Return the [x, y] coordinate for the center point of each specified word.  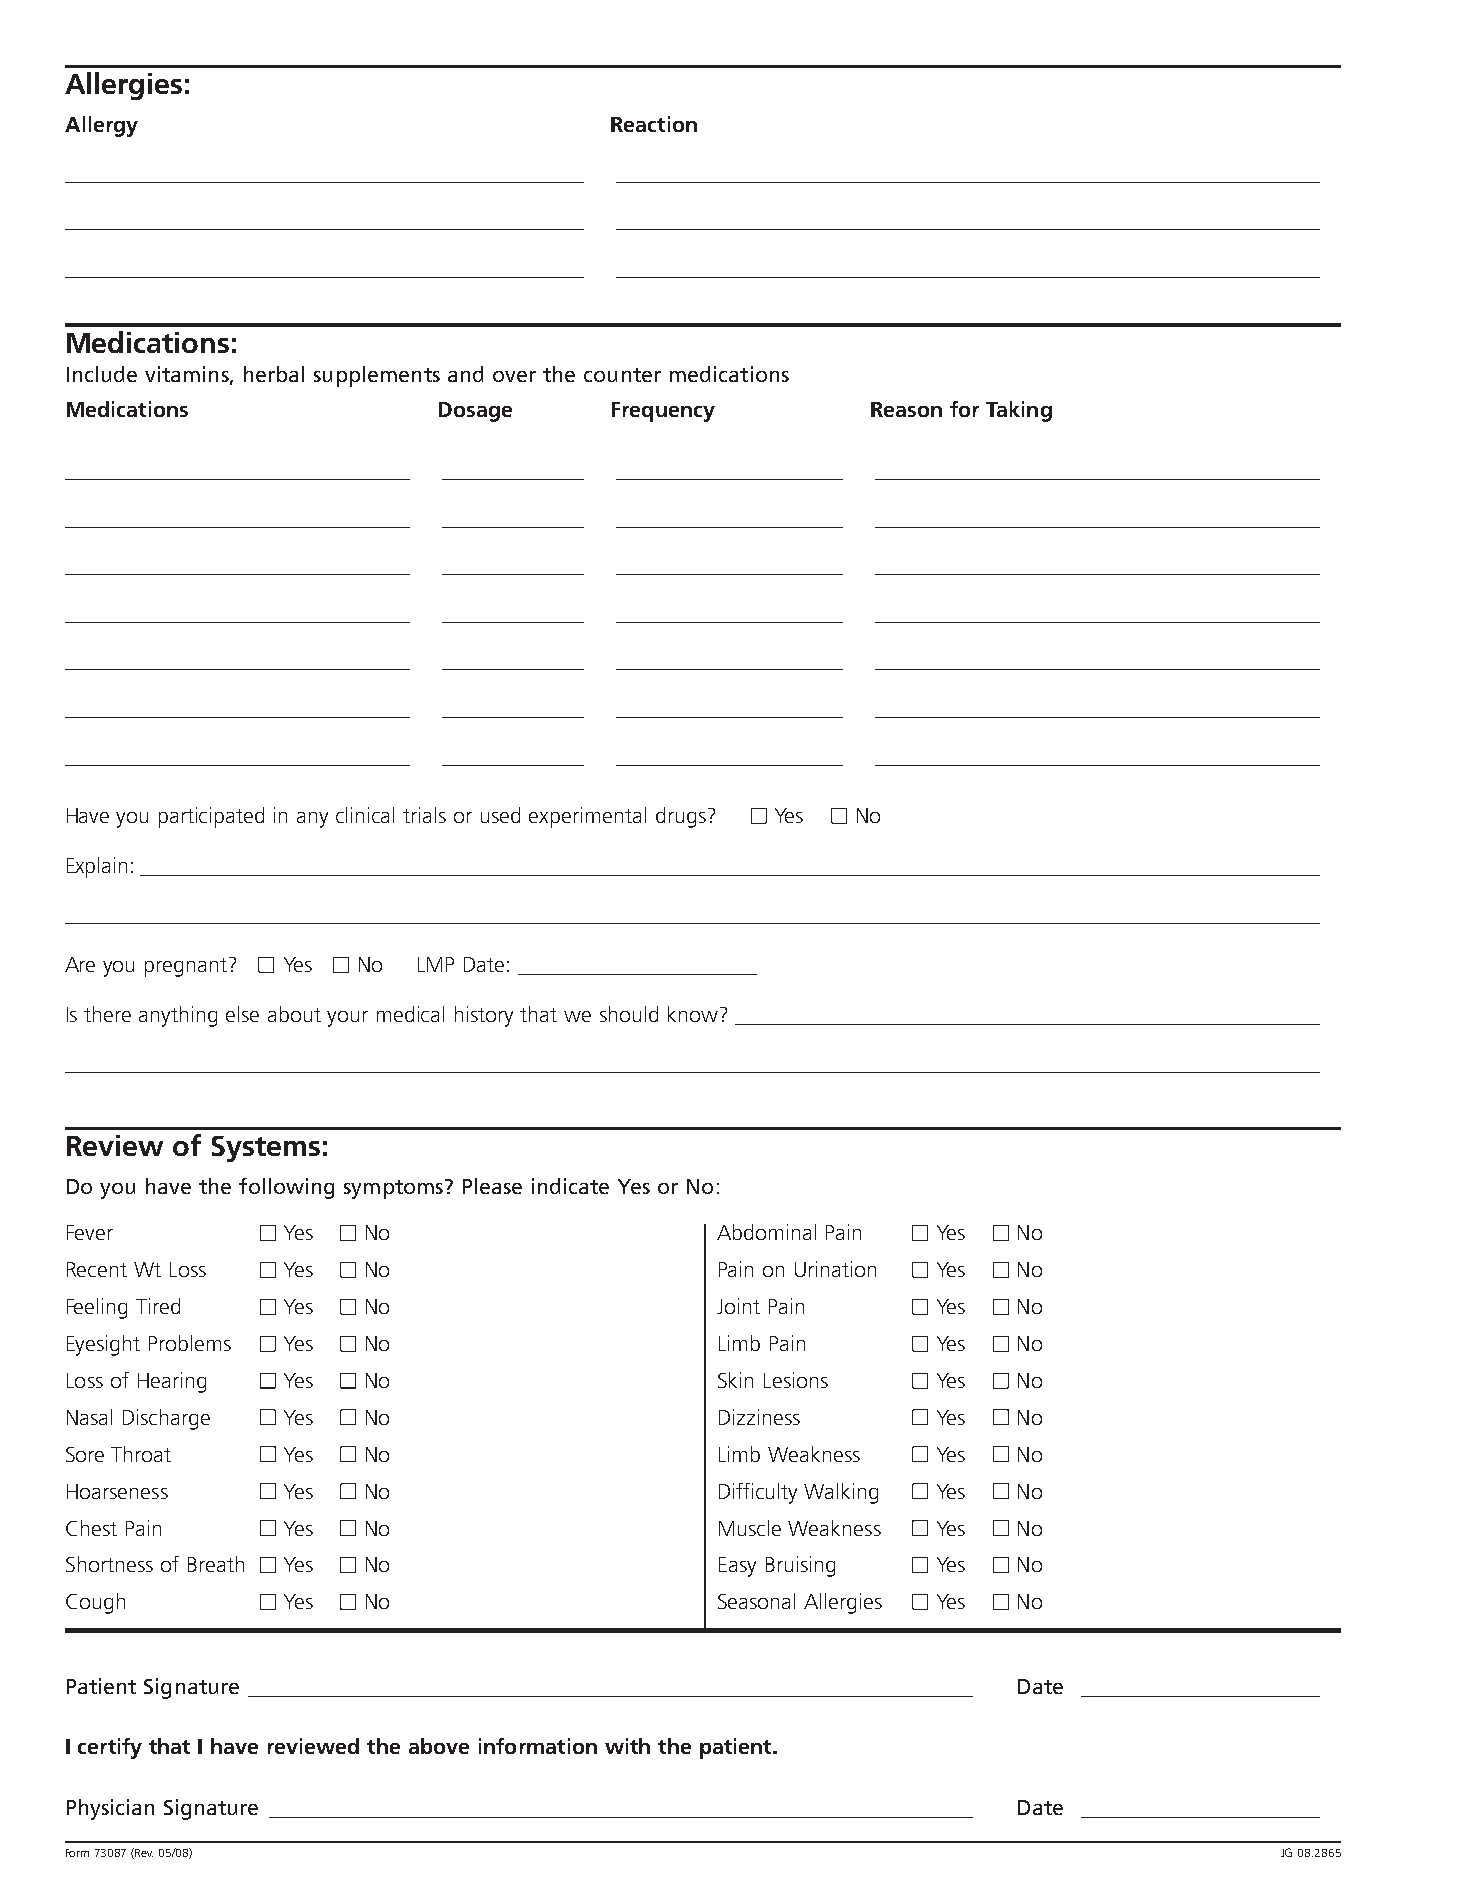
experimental [587, 817]
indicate [570, 1186]
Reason [906, 409]
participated [211, 817]
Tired [158, 1306]
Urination [835, 1269]
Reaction [654, 124]
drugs [681, 817]
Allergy [101, 126]
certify [110, 1748]
